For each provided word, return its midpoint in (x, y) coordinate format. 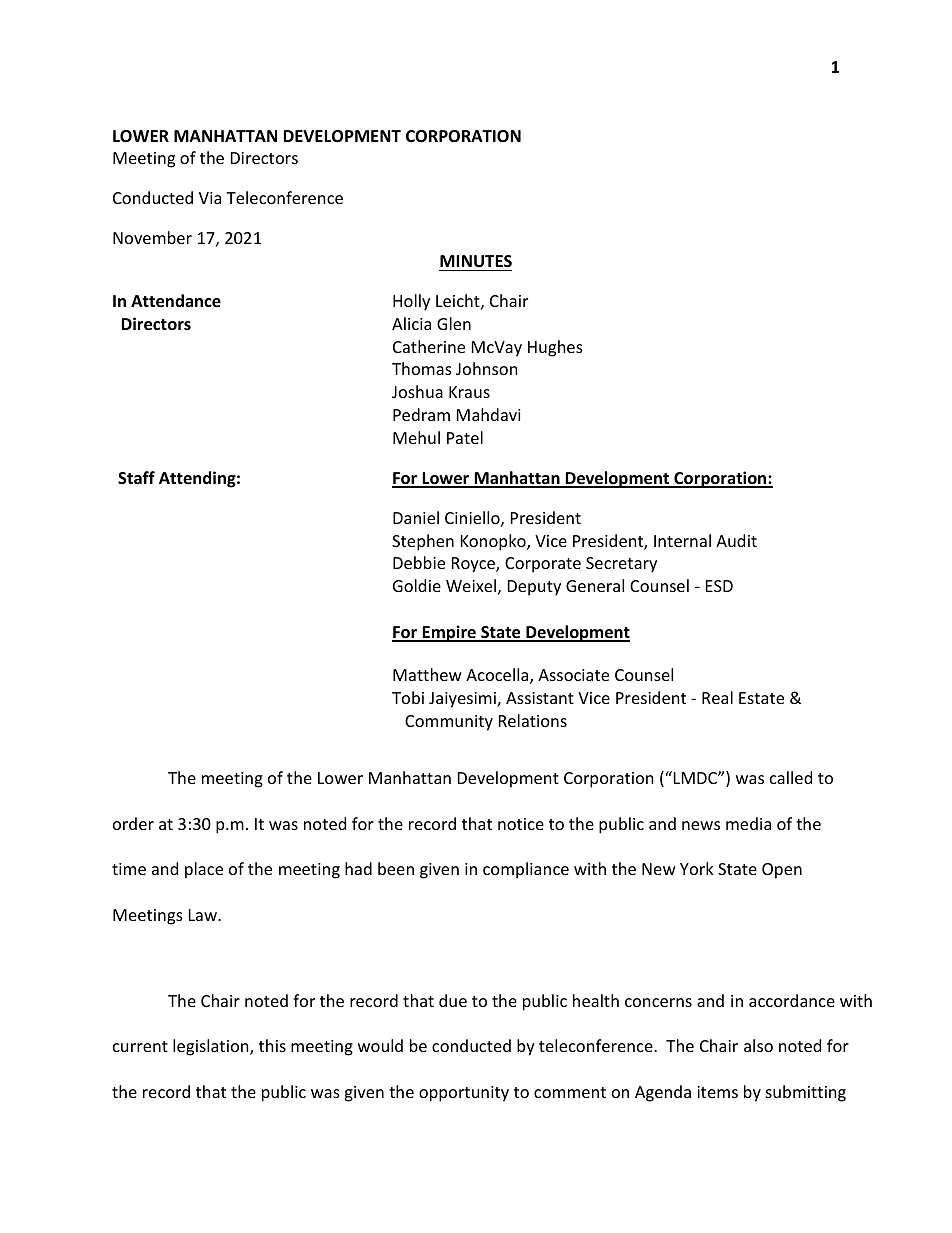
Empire (449, 633)
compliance (526, 870)
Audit (736, 540)
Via (210, 198)
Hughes (555, 348)
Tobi (408, 697)
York (697, 868)
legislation (212, 1047)
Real (717, 697)
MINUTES (476, 261)
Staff (136, 477)
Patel (465, 437)
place (204, 870)
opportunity (464, 1094)
